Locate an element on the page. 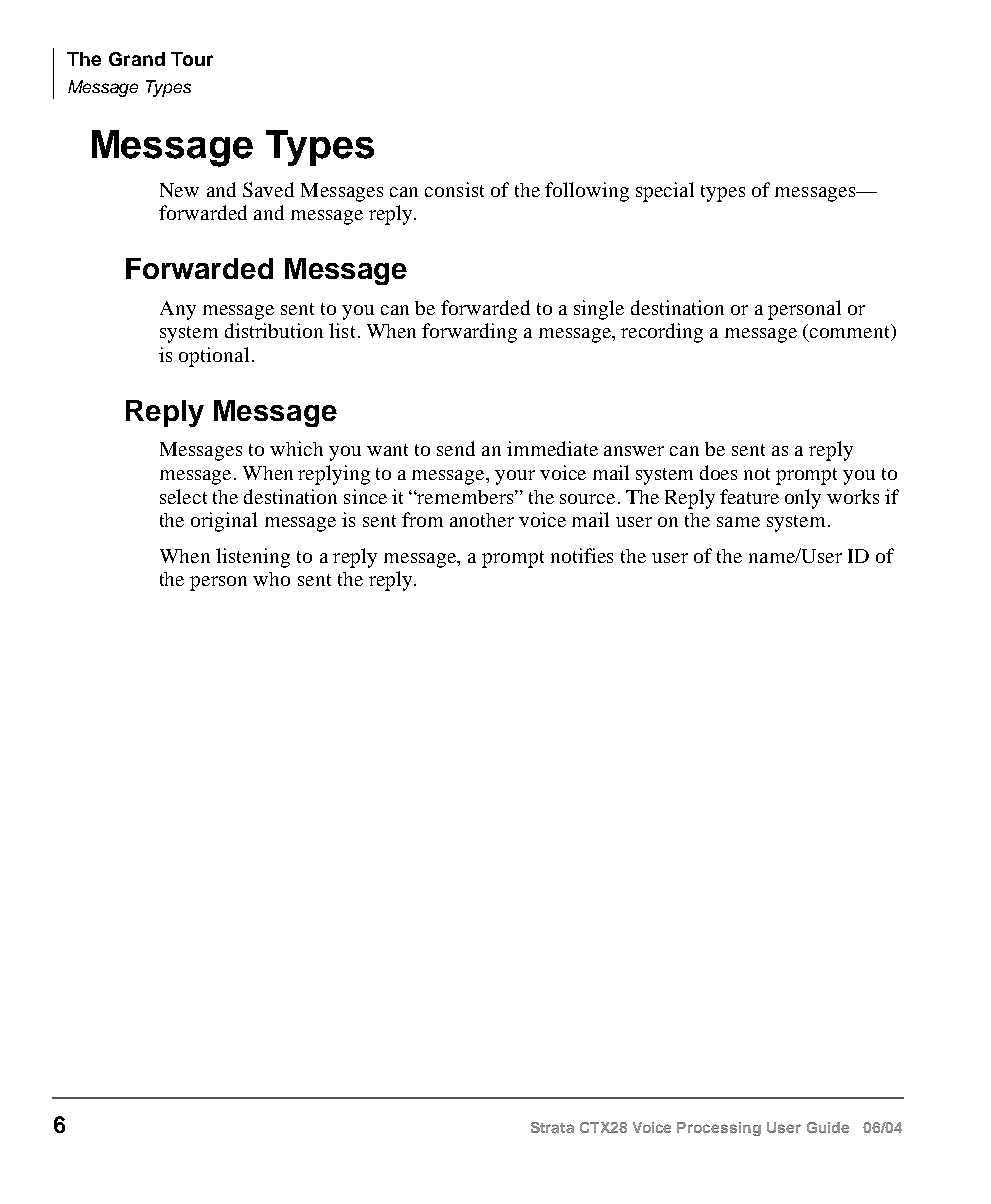 The image size is (991, 1204). Strata is located at coordinates (552, 1127).
